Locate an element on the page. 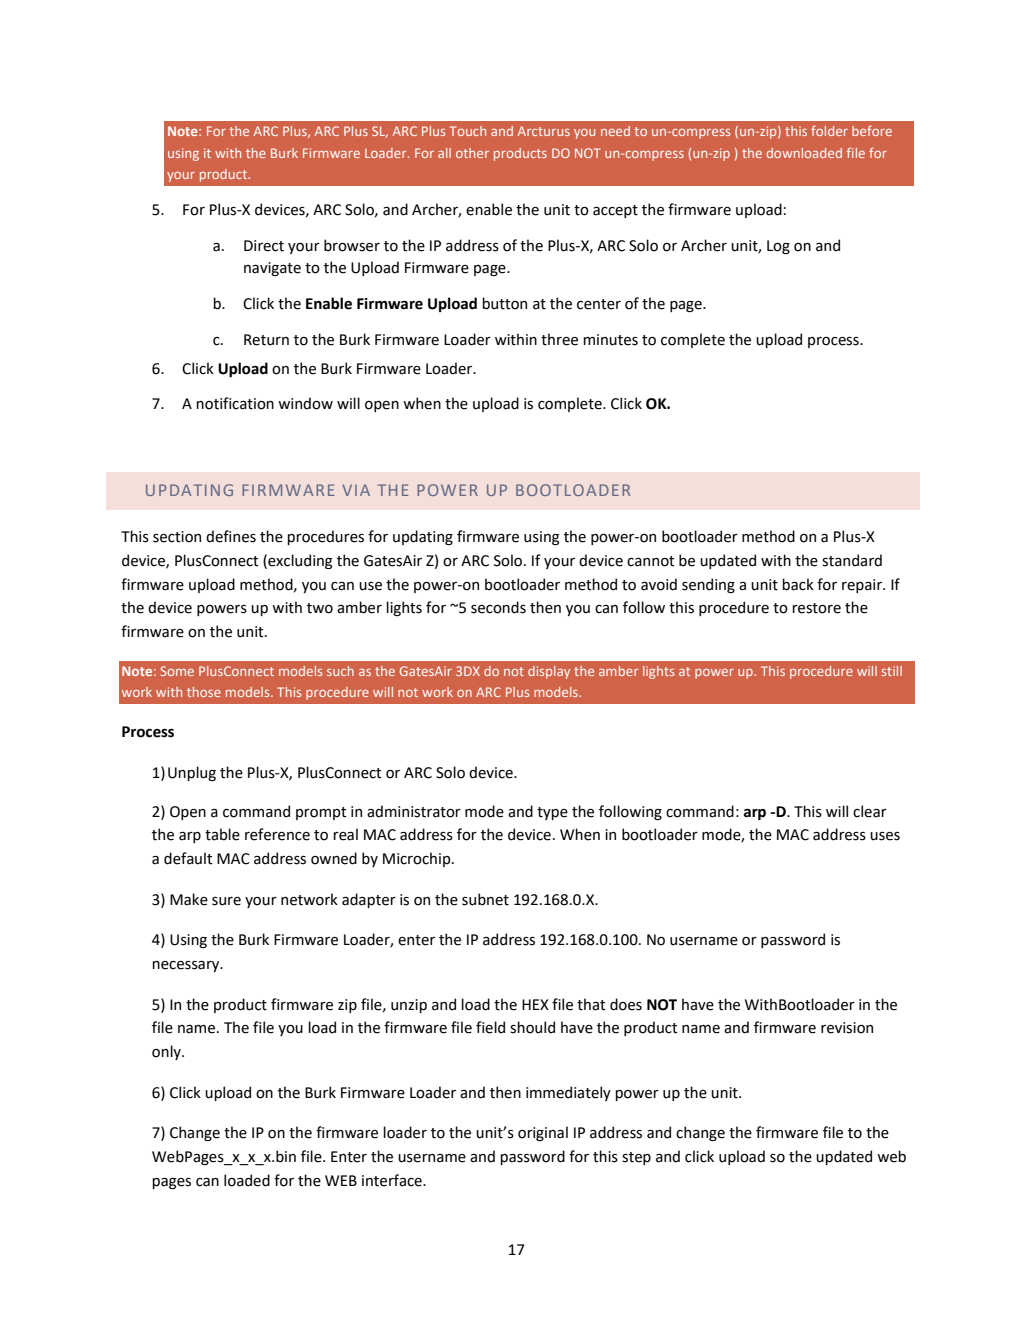  original is located at coordinates (543, 1133).
